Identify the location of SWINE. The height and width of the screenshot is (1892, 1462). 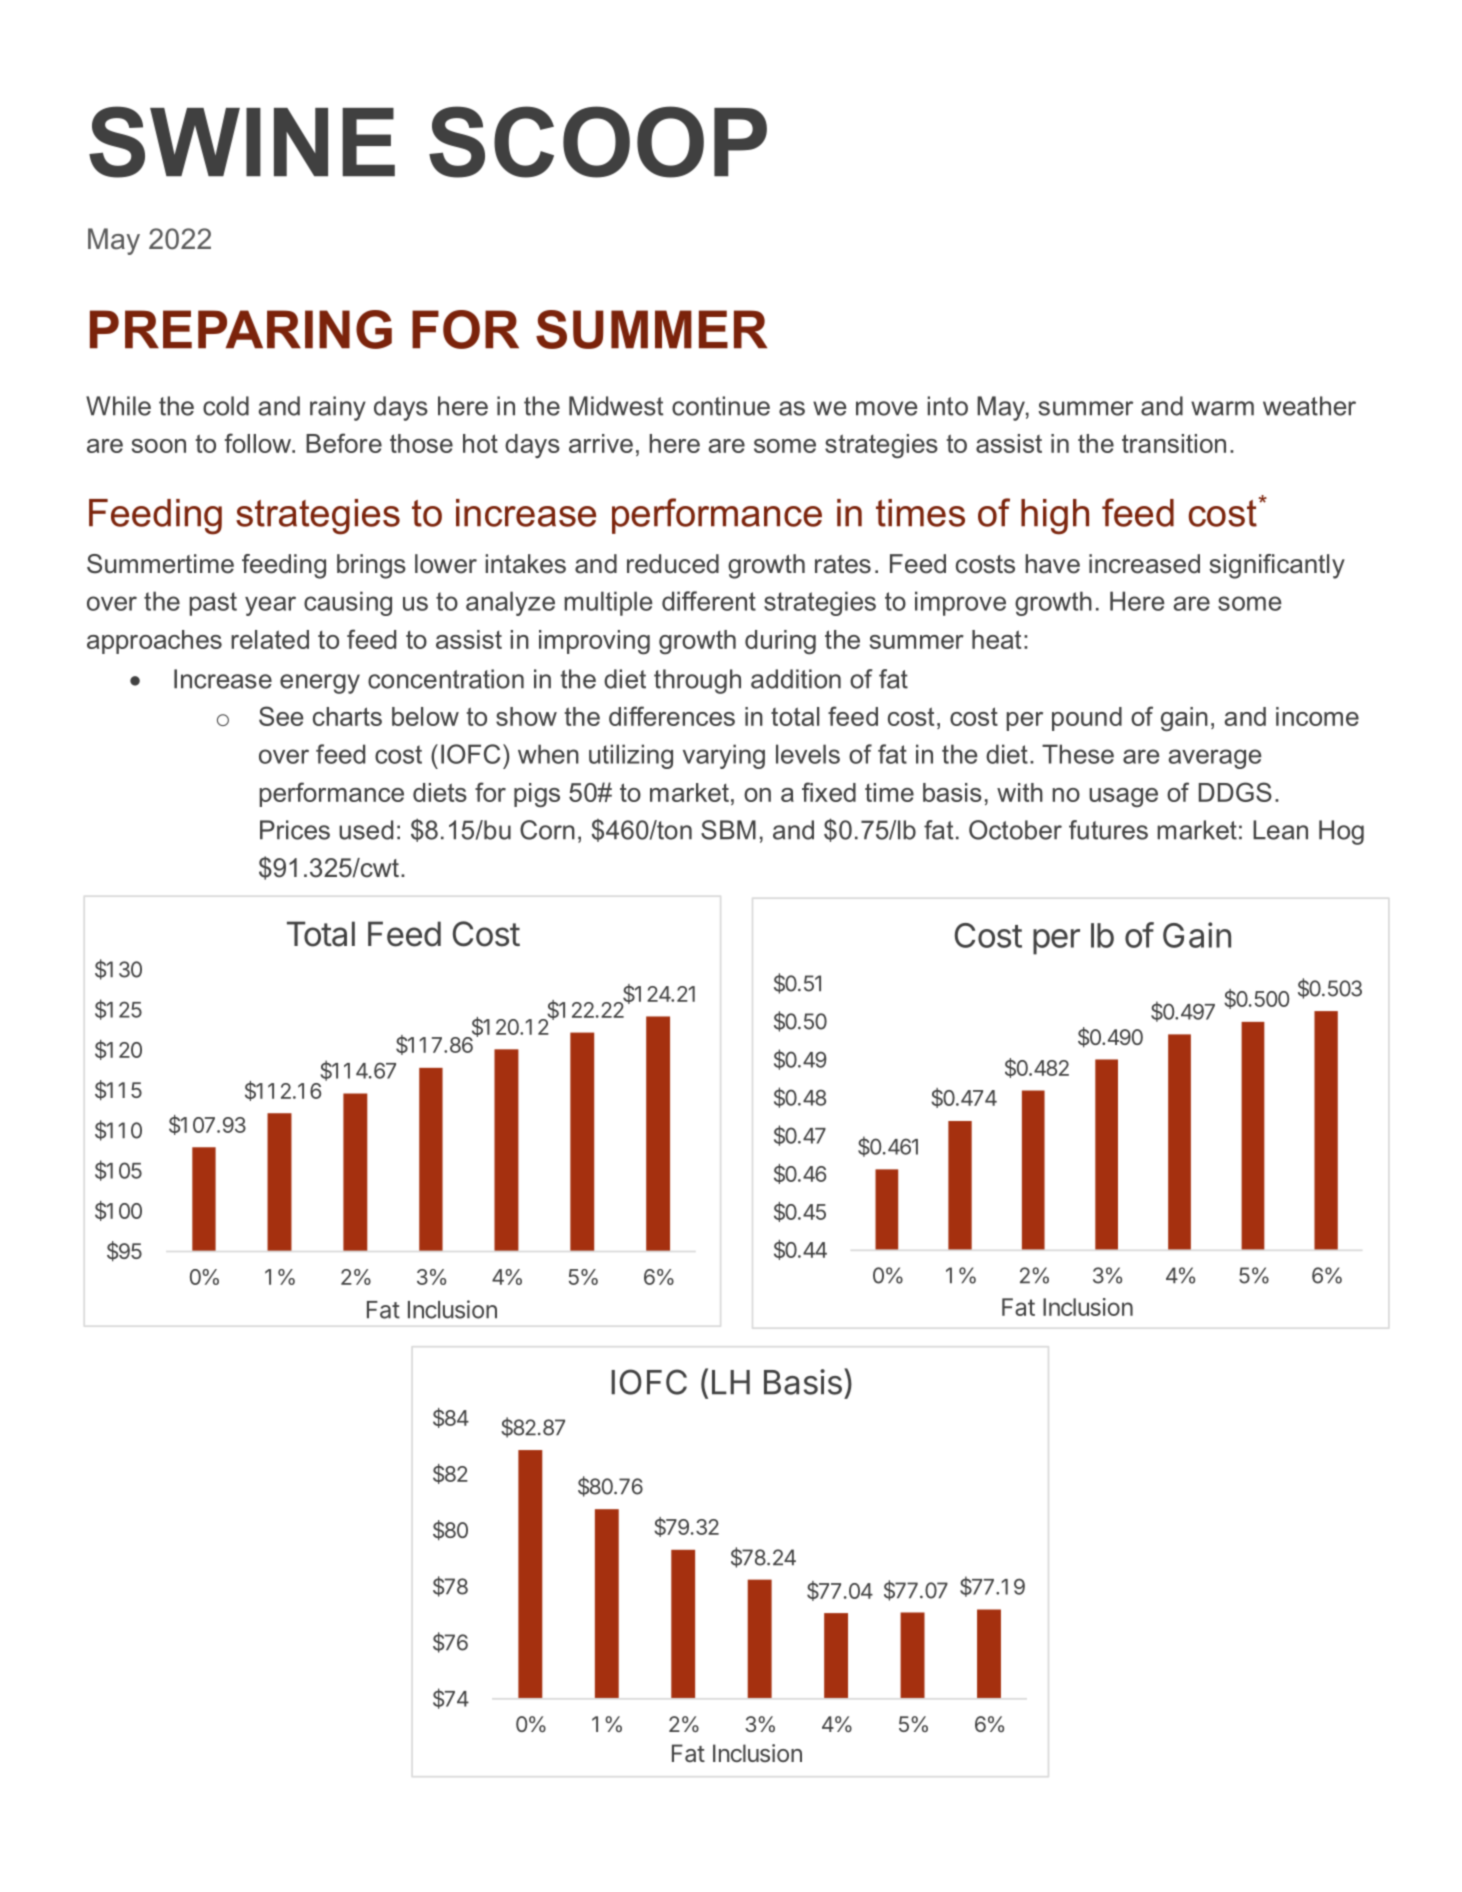
(242, 142).
